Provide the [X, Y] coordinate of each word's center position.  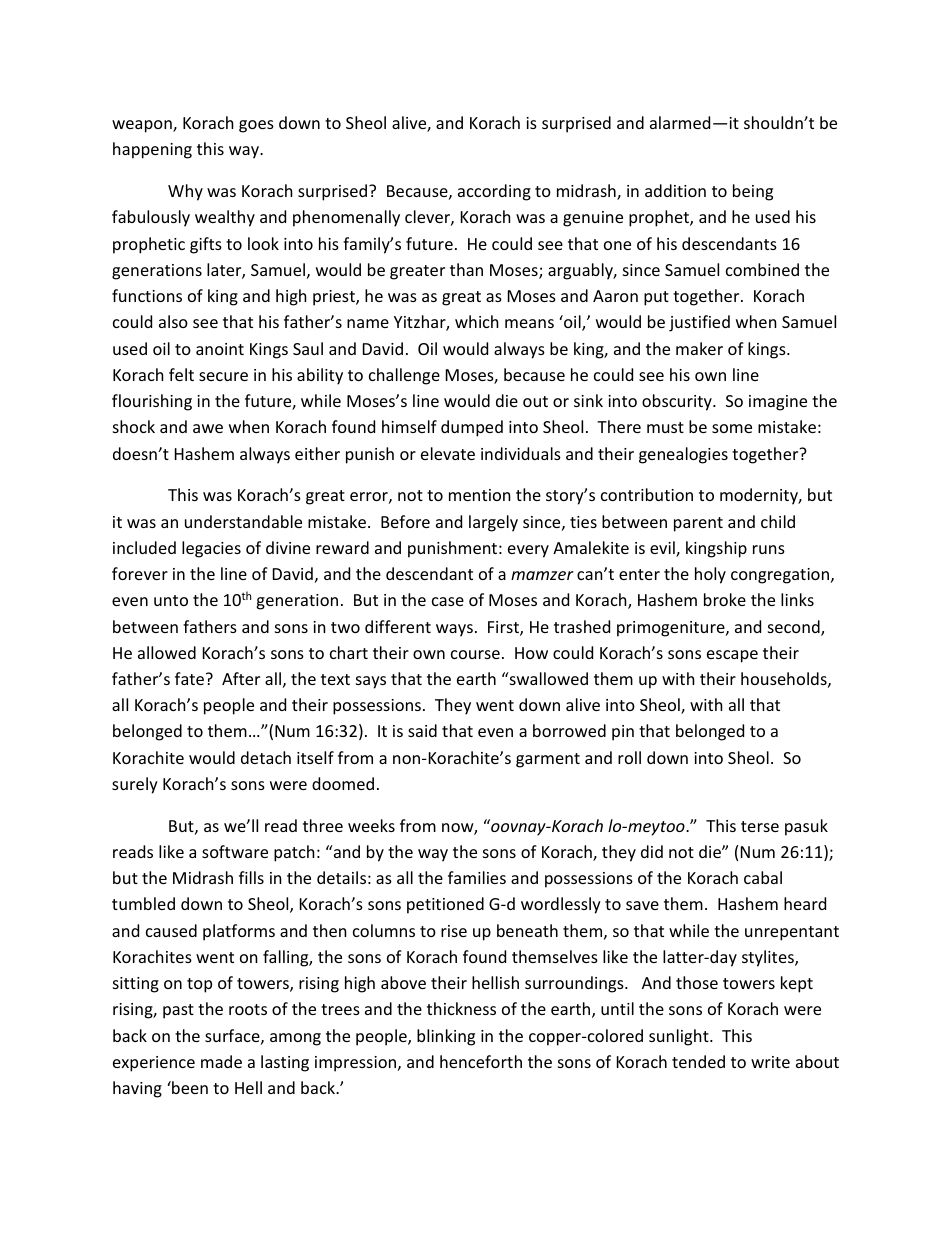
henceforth [481, 1061]
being [753, 192]
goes [256, 126]
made [221, 1061]
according [494, 192]
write [770, 1062]
